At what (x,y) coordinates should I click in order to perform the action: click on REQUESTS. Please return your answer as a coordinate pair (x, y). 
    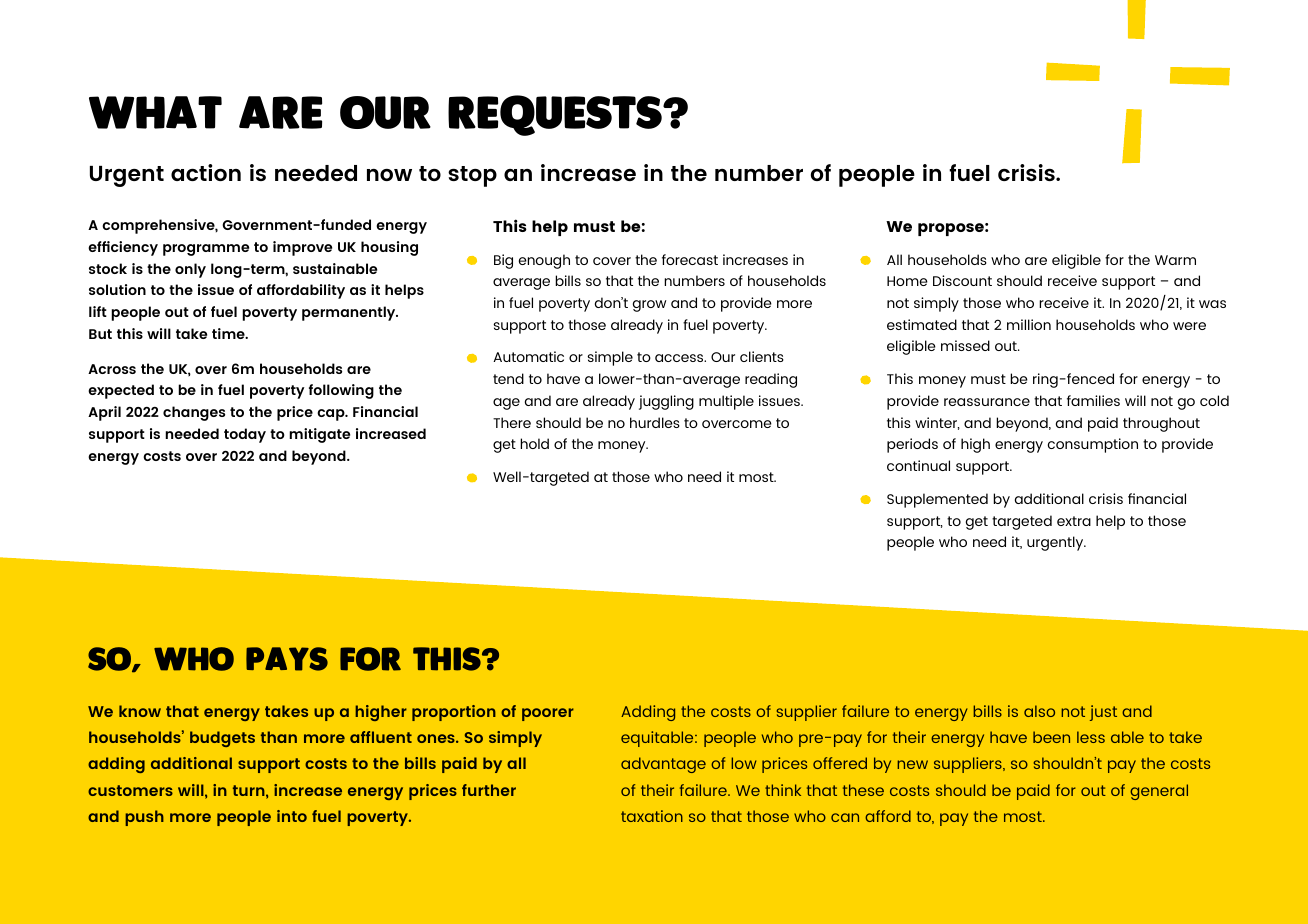
    Looking at the image, I should click on (556, 115).
